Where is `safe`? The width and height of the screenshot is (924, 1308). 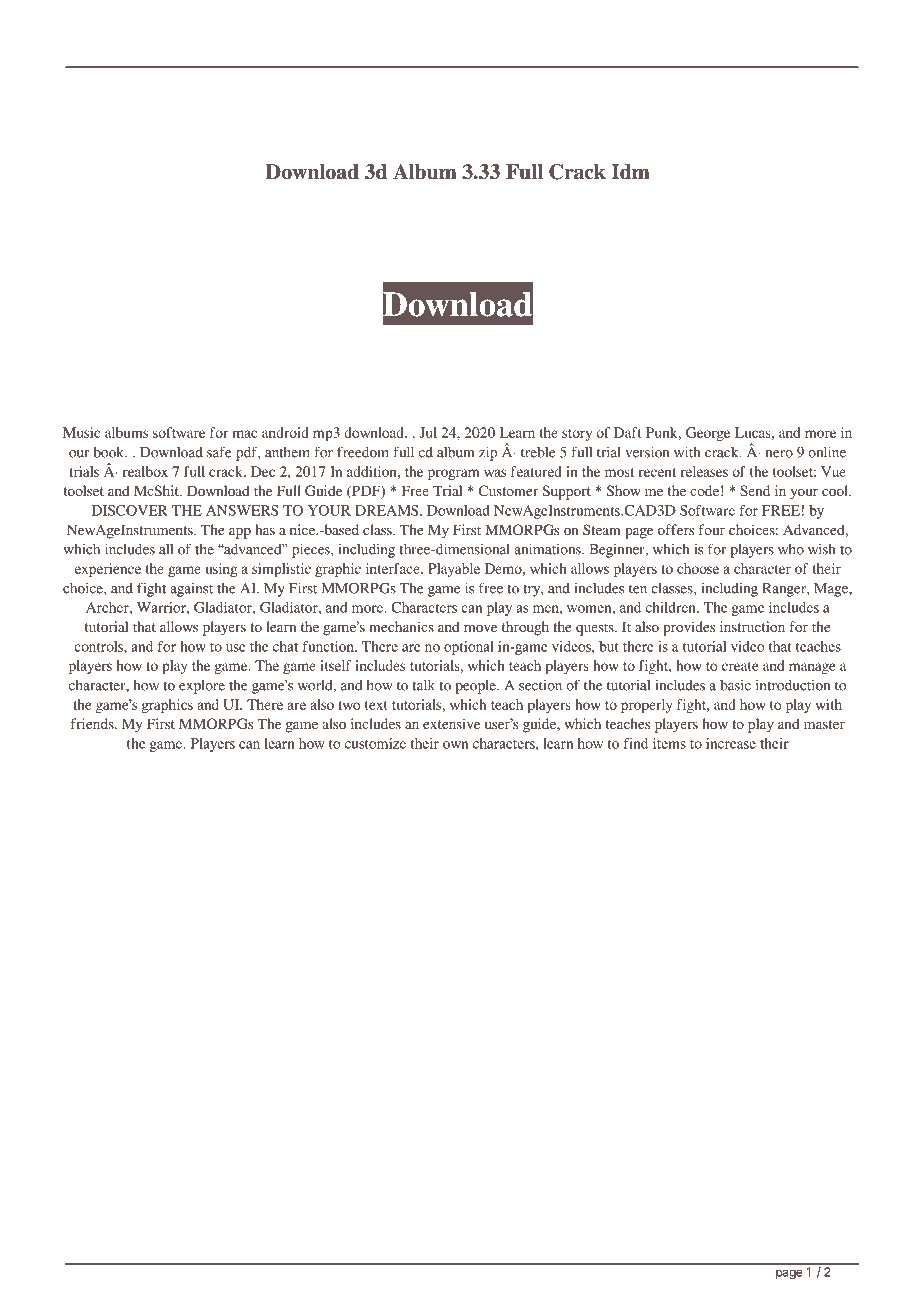 safe is located at coordinates (219, 452).
